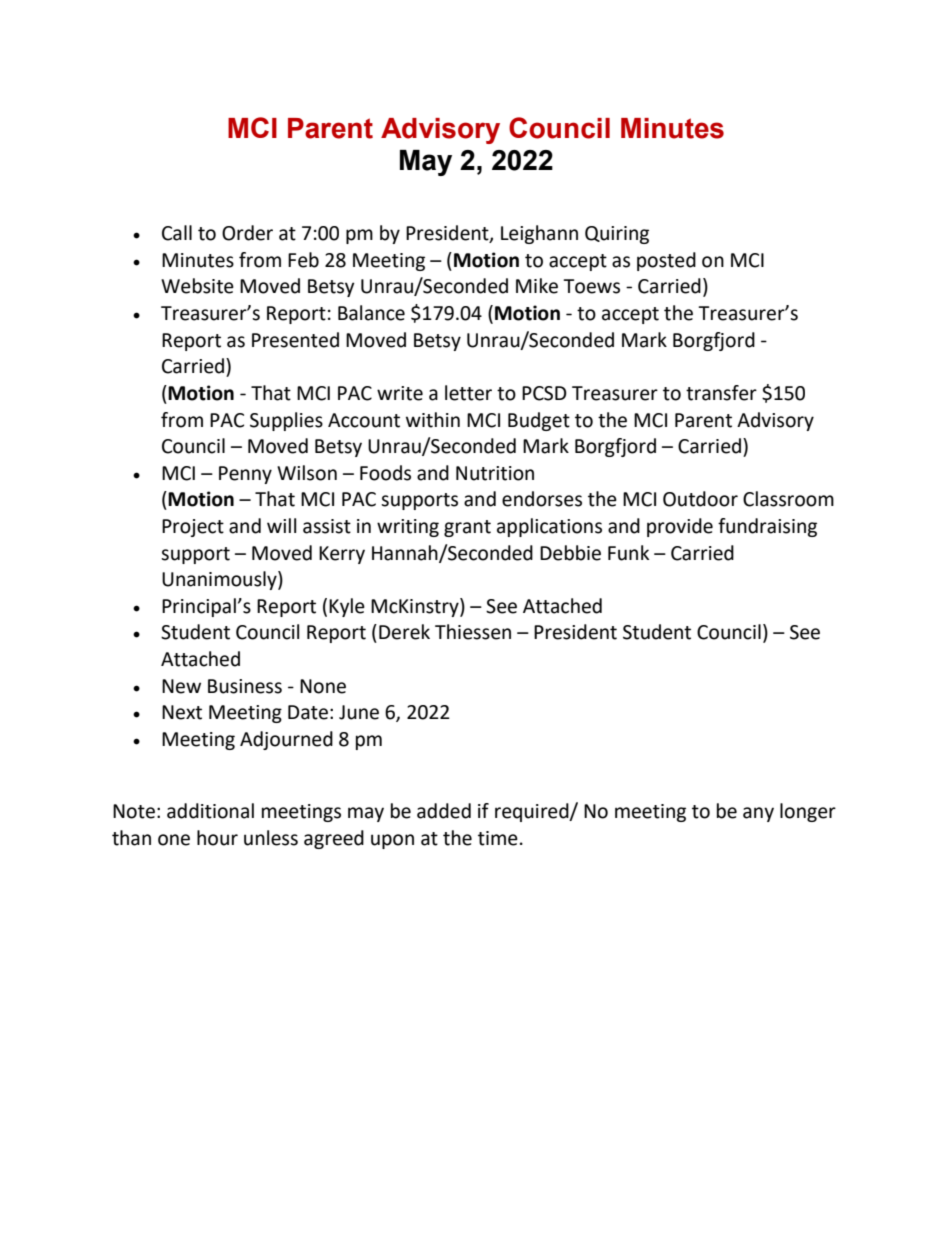  Describe the element at coordinates (286, 421) in the screenshot. I see `Supplies` at that location.
